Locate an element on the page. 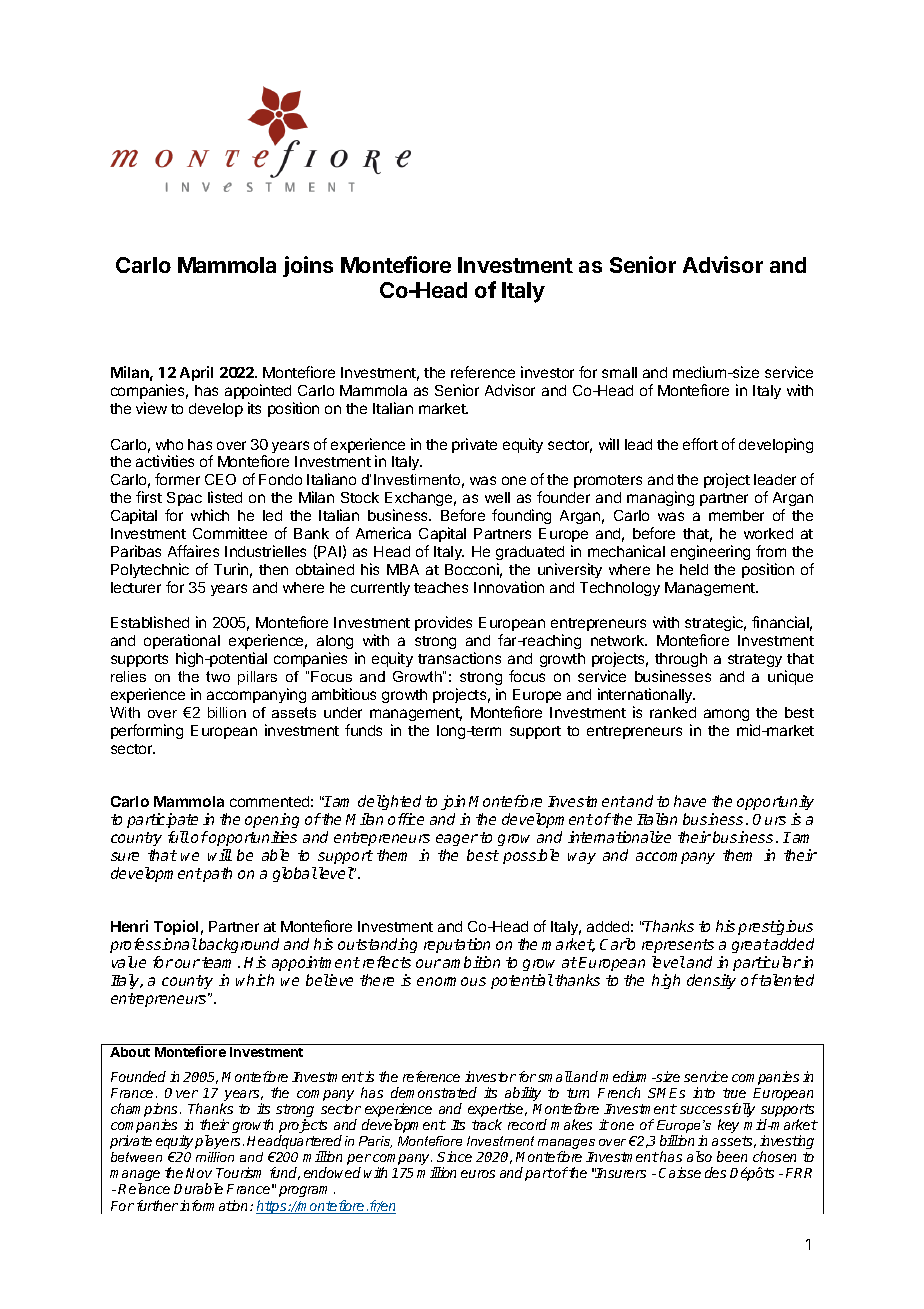 The image size is (924, 1309). well is located at coordinates (497, 497).
